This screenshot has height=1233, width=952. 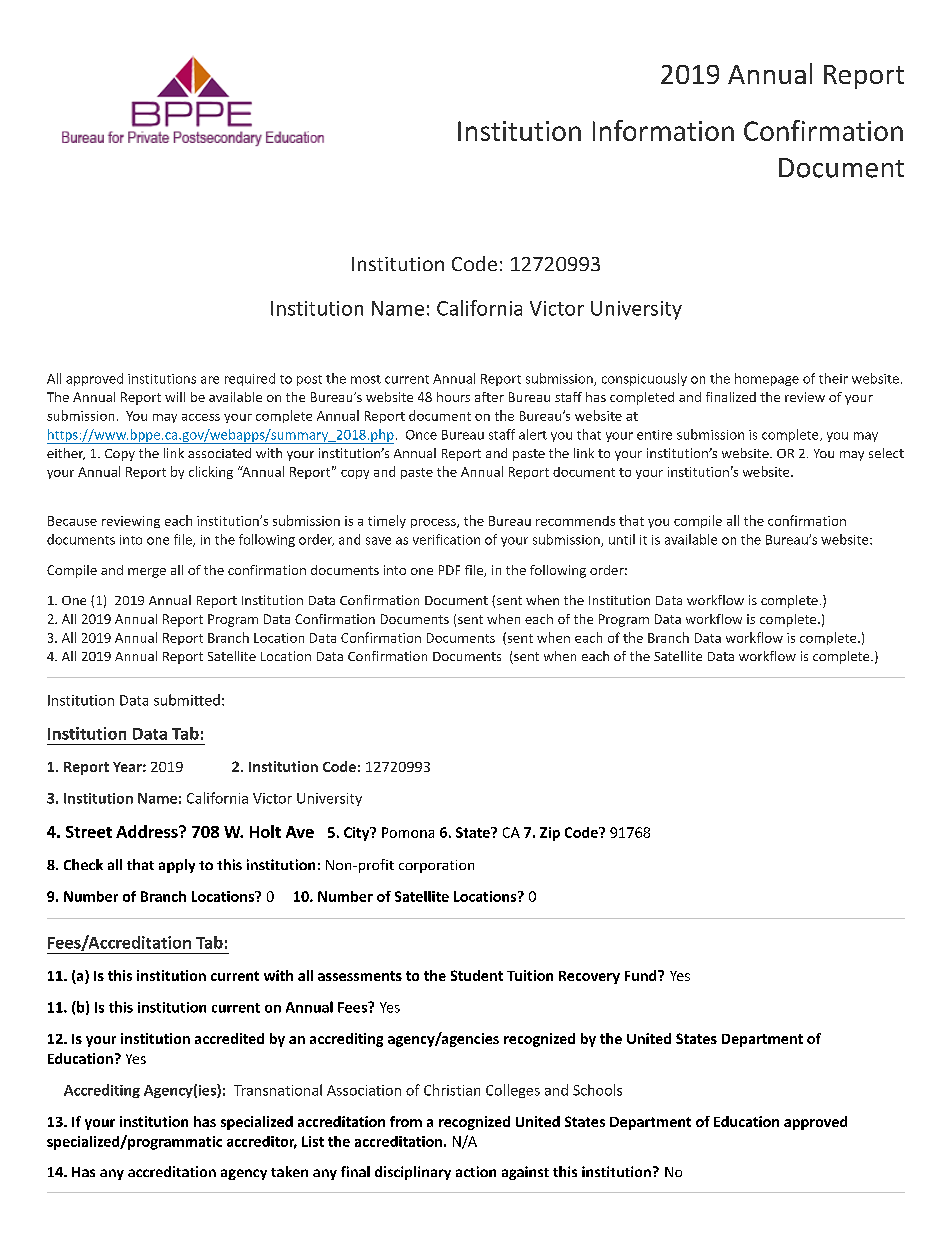 What do you see at coordinates (663, 130) in the screenshot?
I see `Information` at bounding box center [663, 130].
